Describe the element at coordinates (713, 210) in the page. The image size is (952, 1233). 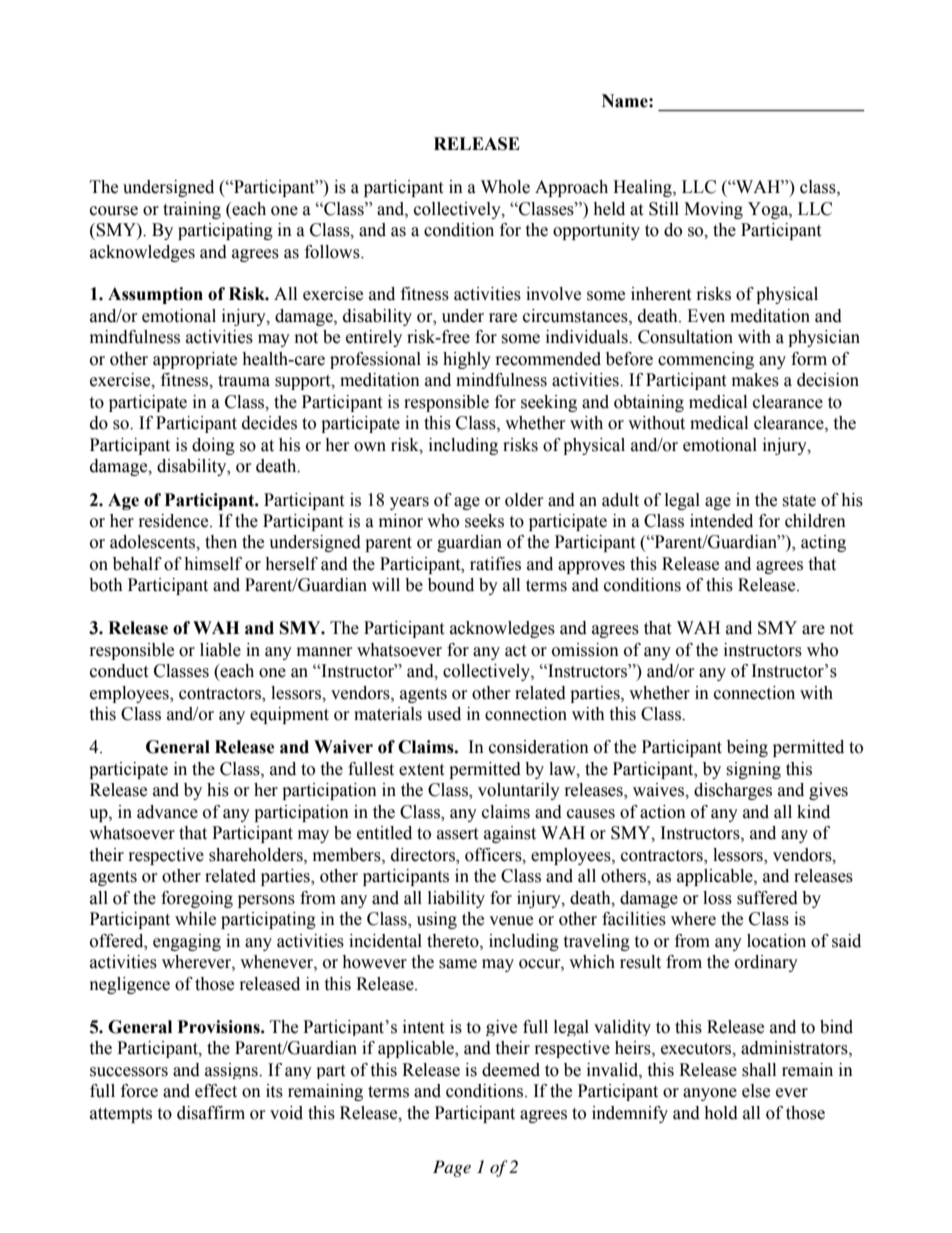
I see `Moving` at that location.
